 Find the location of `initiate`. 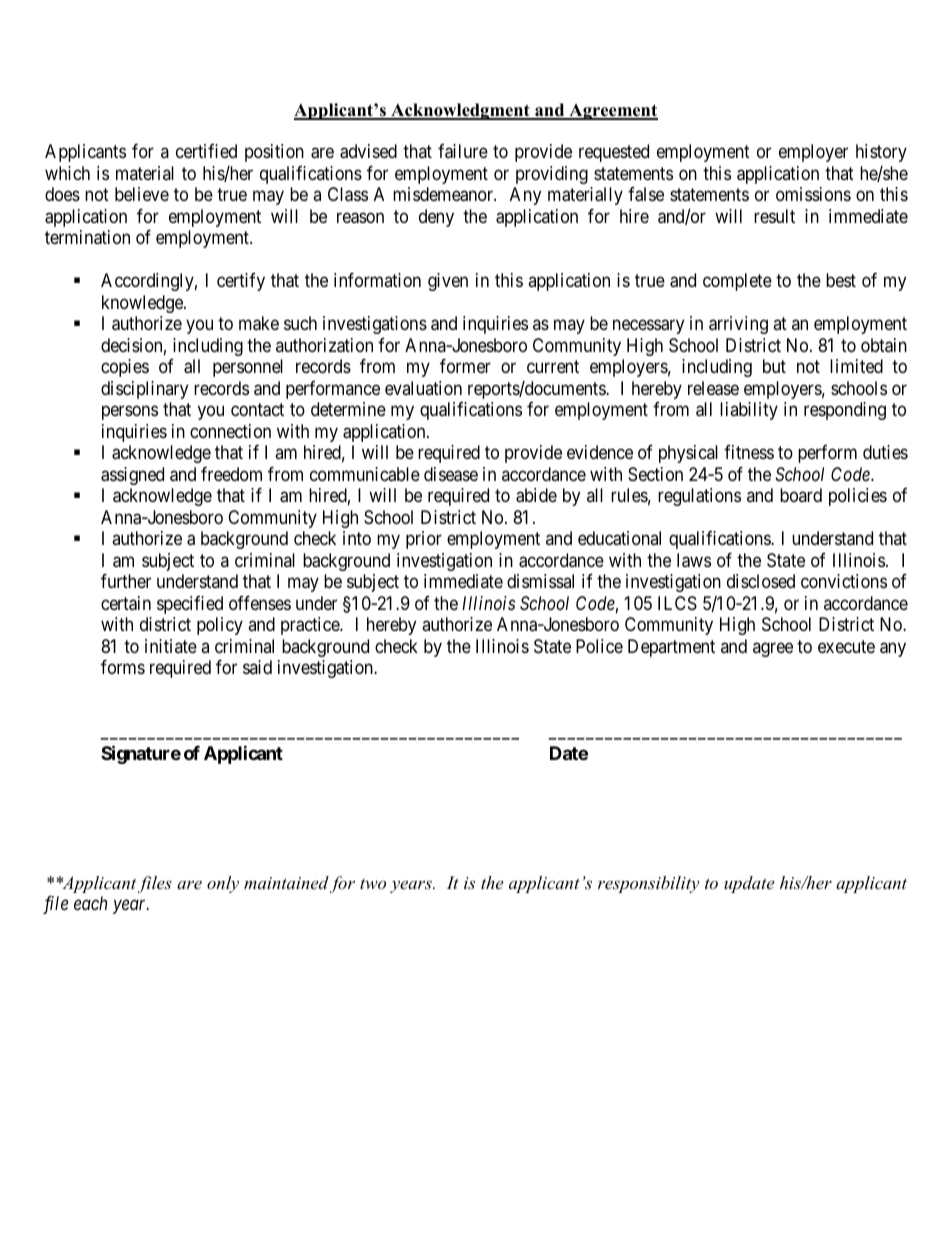

initiate is located at coordinates (171, 646).
